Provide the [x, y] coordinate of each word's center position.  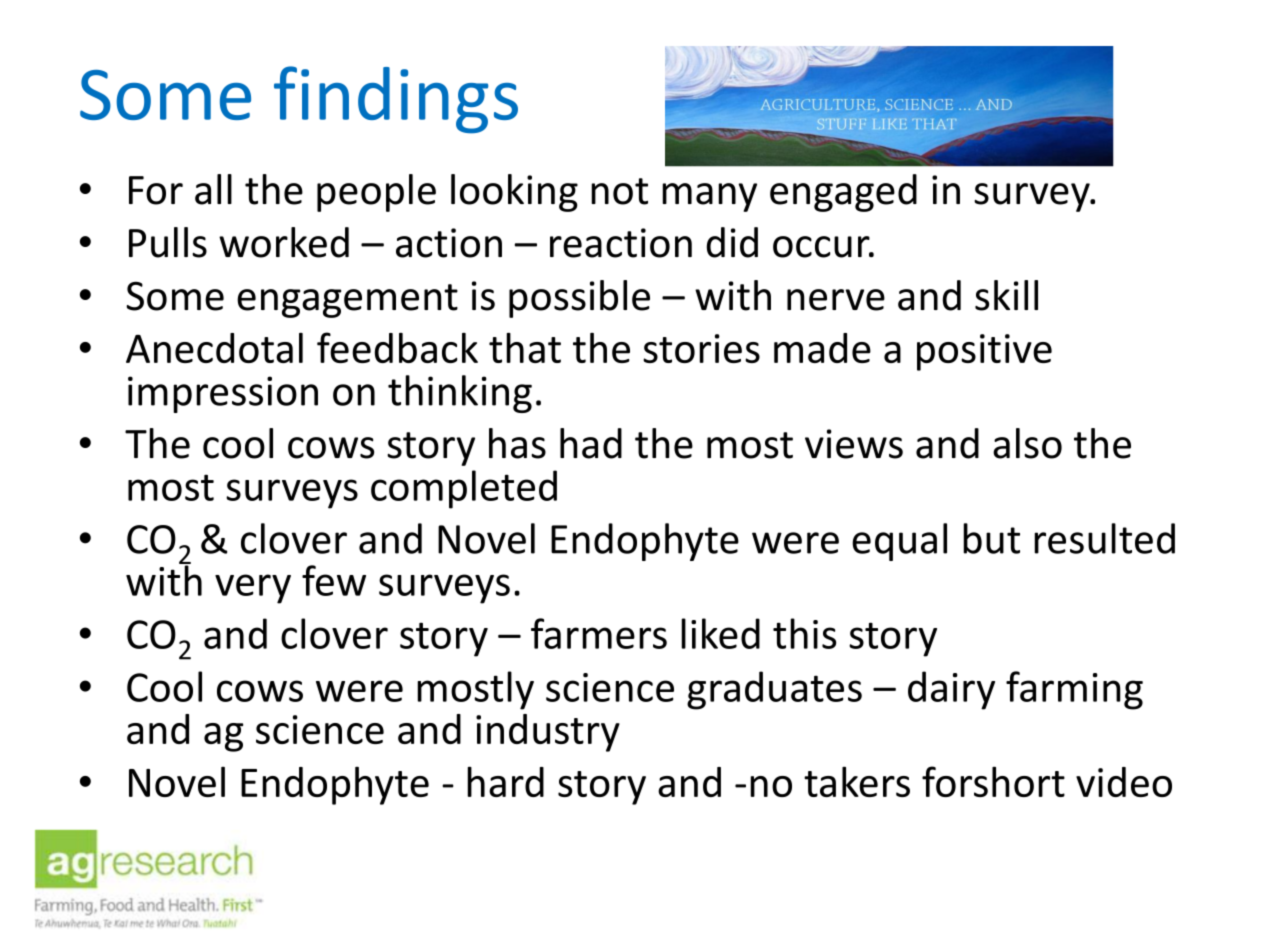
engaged [843, 193]
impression [223, 394]
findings [396, 100]
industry [548, 733]
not [619, 191]
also [1027, 443]
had [591, 443]
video [1124, 782]
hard [505, 781]
